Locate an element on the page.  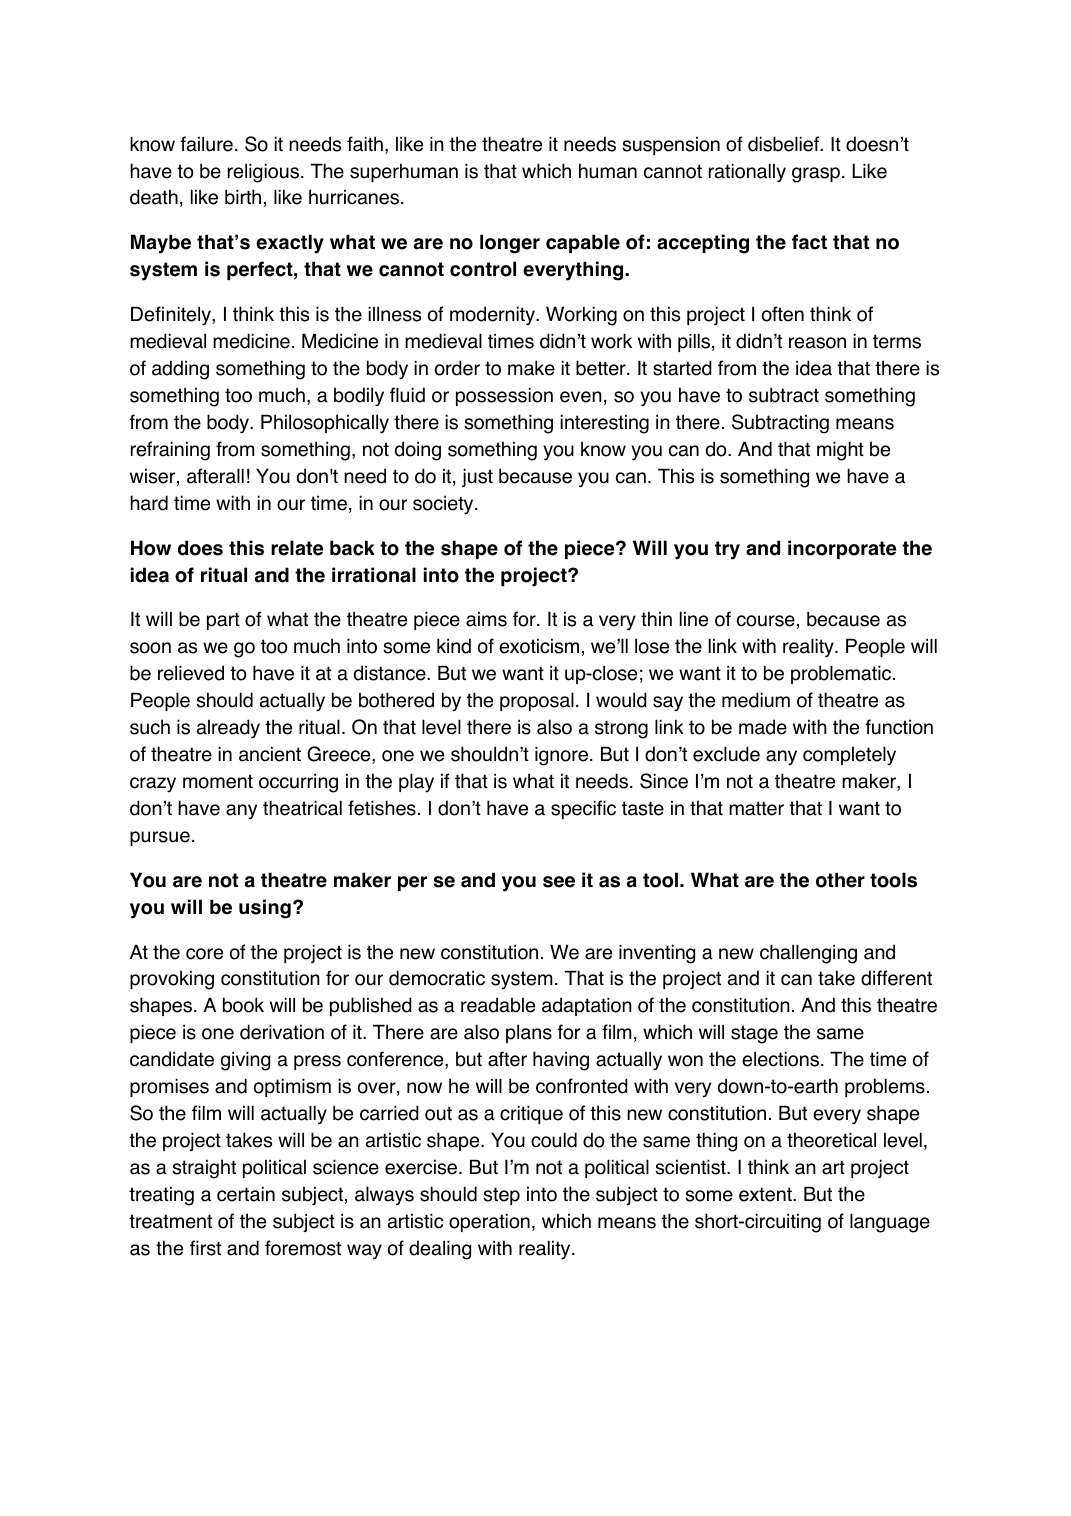
readable is located at coordinates (498, 1005).
